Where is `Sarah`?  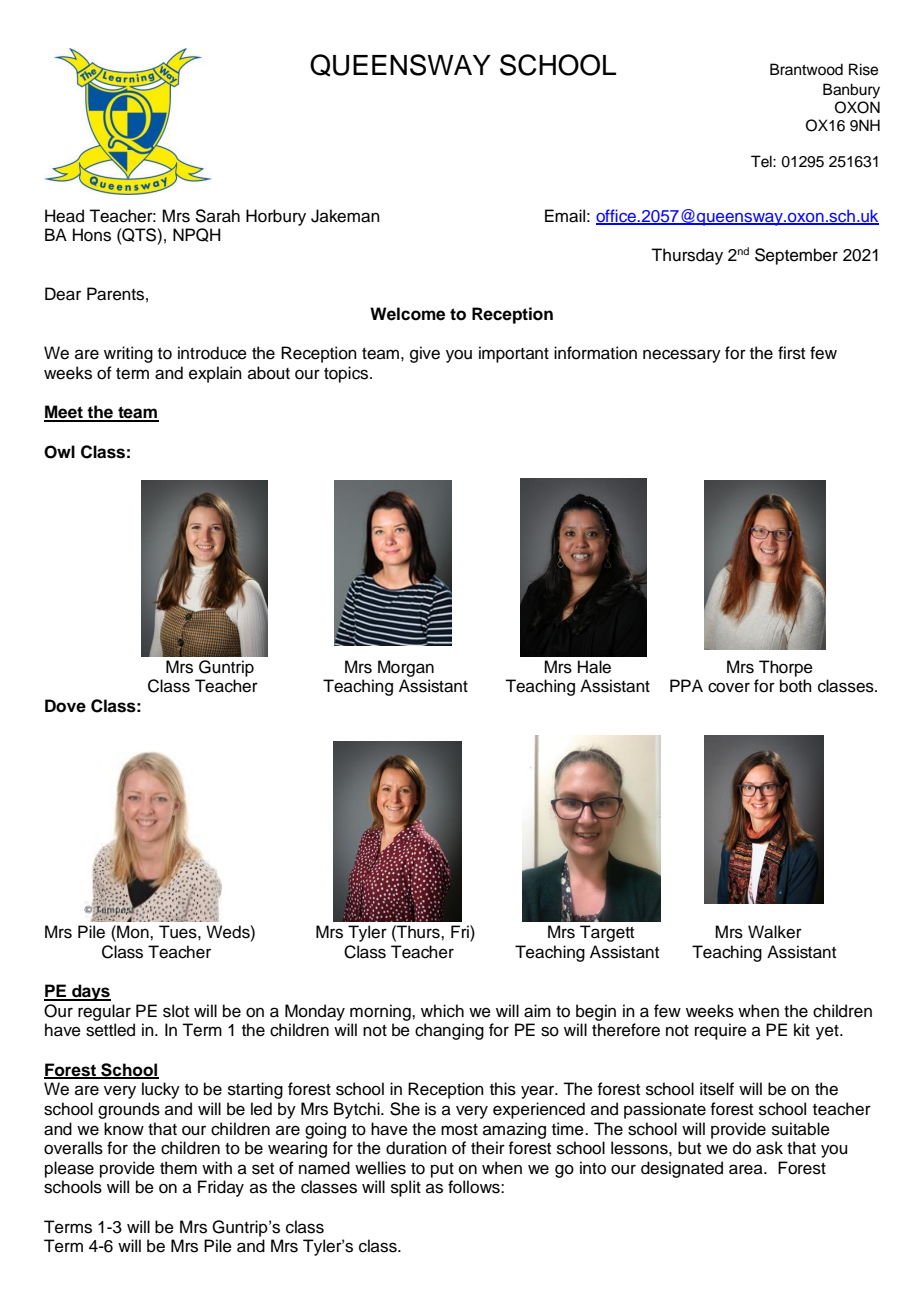
Sarah is located at coordinates (217, 216).
